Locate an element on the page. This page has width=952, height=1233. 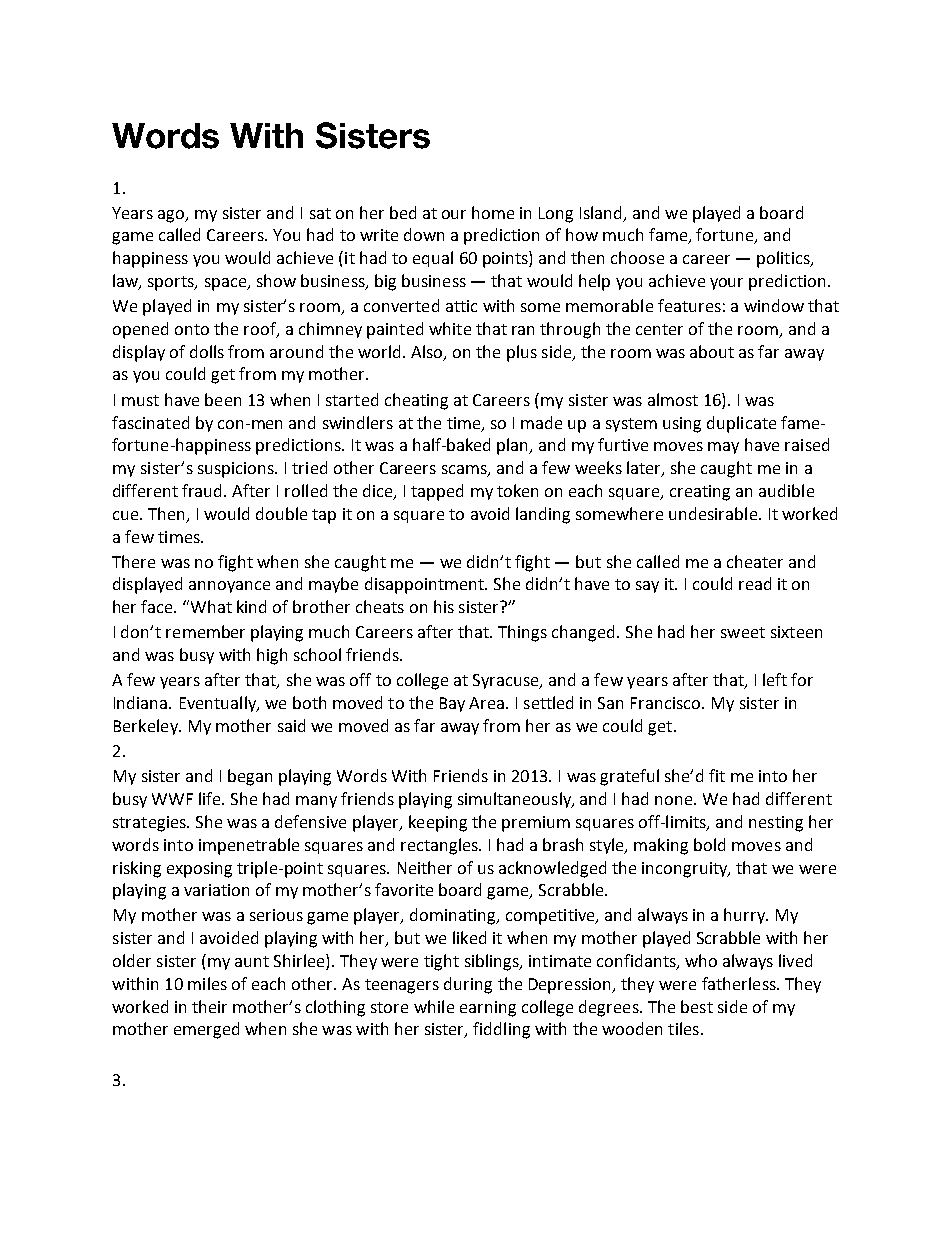
earning is located at coordinates (488, 1009).
